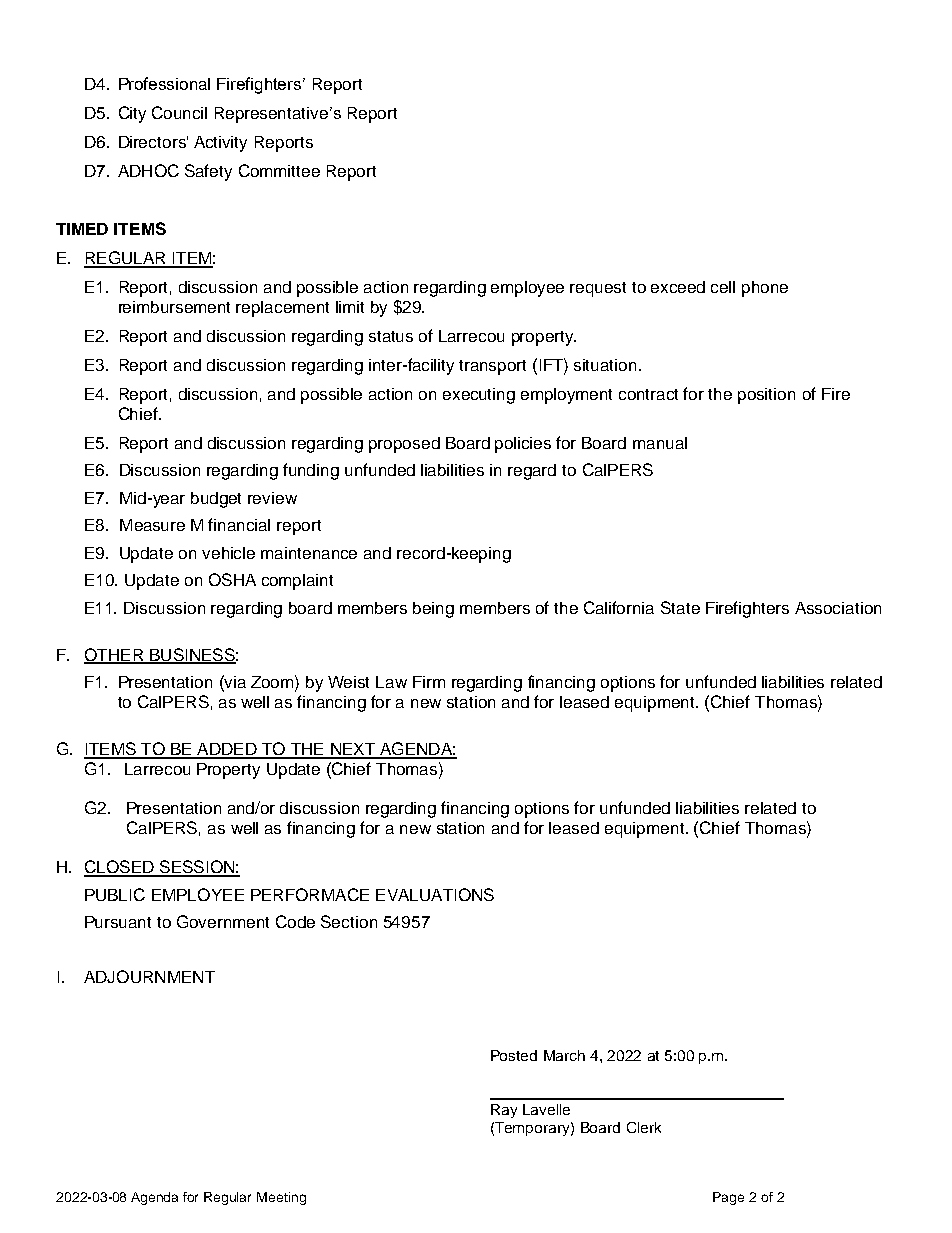 This image has height=1233, width=952. Describe the element at coordinates (179, 112) in the image. I see `Council` at that location.
